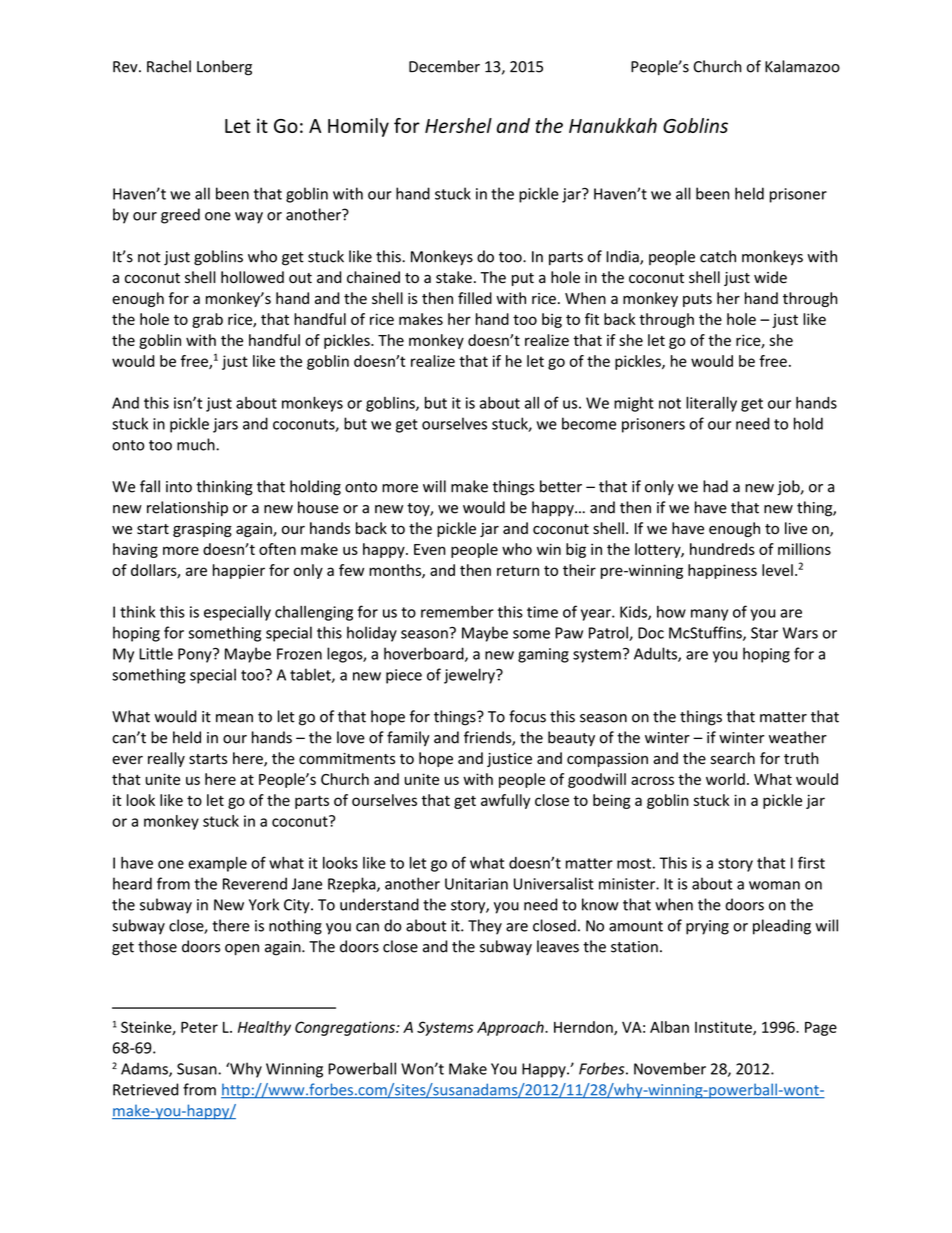 Image resolution: width=952 pixels, height=1233 pixels. What do you see at coordinates (518, 571) in the screenshot?
I see `return` at bounding box center [518, 571].
